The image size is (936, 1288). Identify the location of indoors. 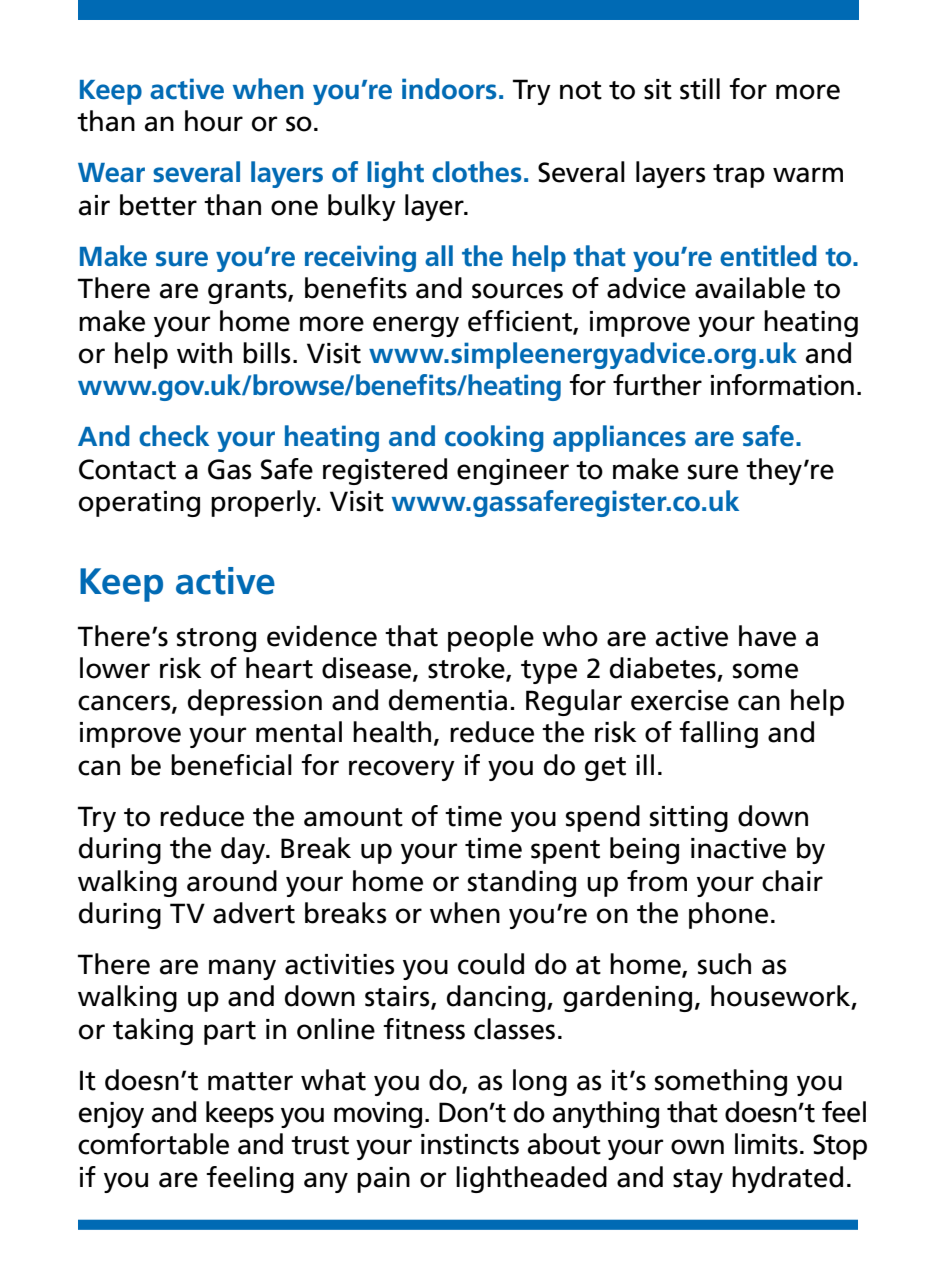
(449, 89).
